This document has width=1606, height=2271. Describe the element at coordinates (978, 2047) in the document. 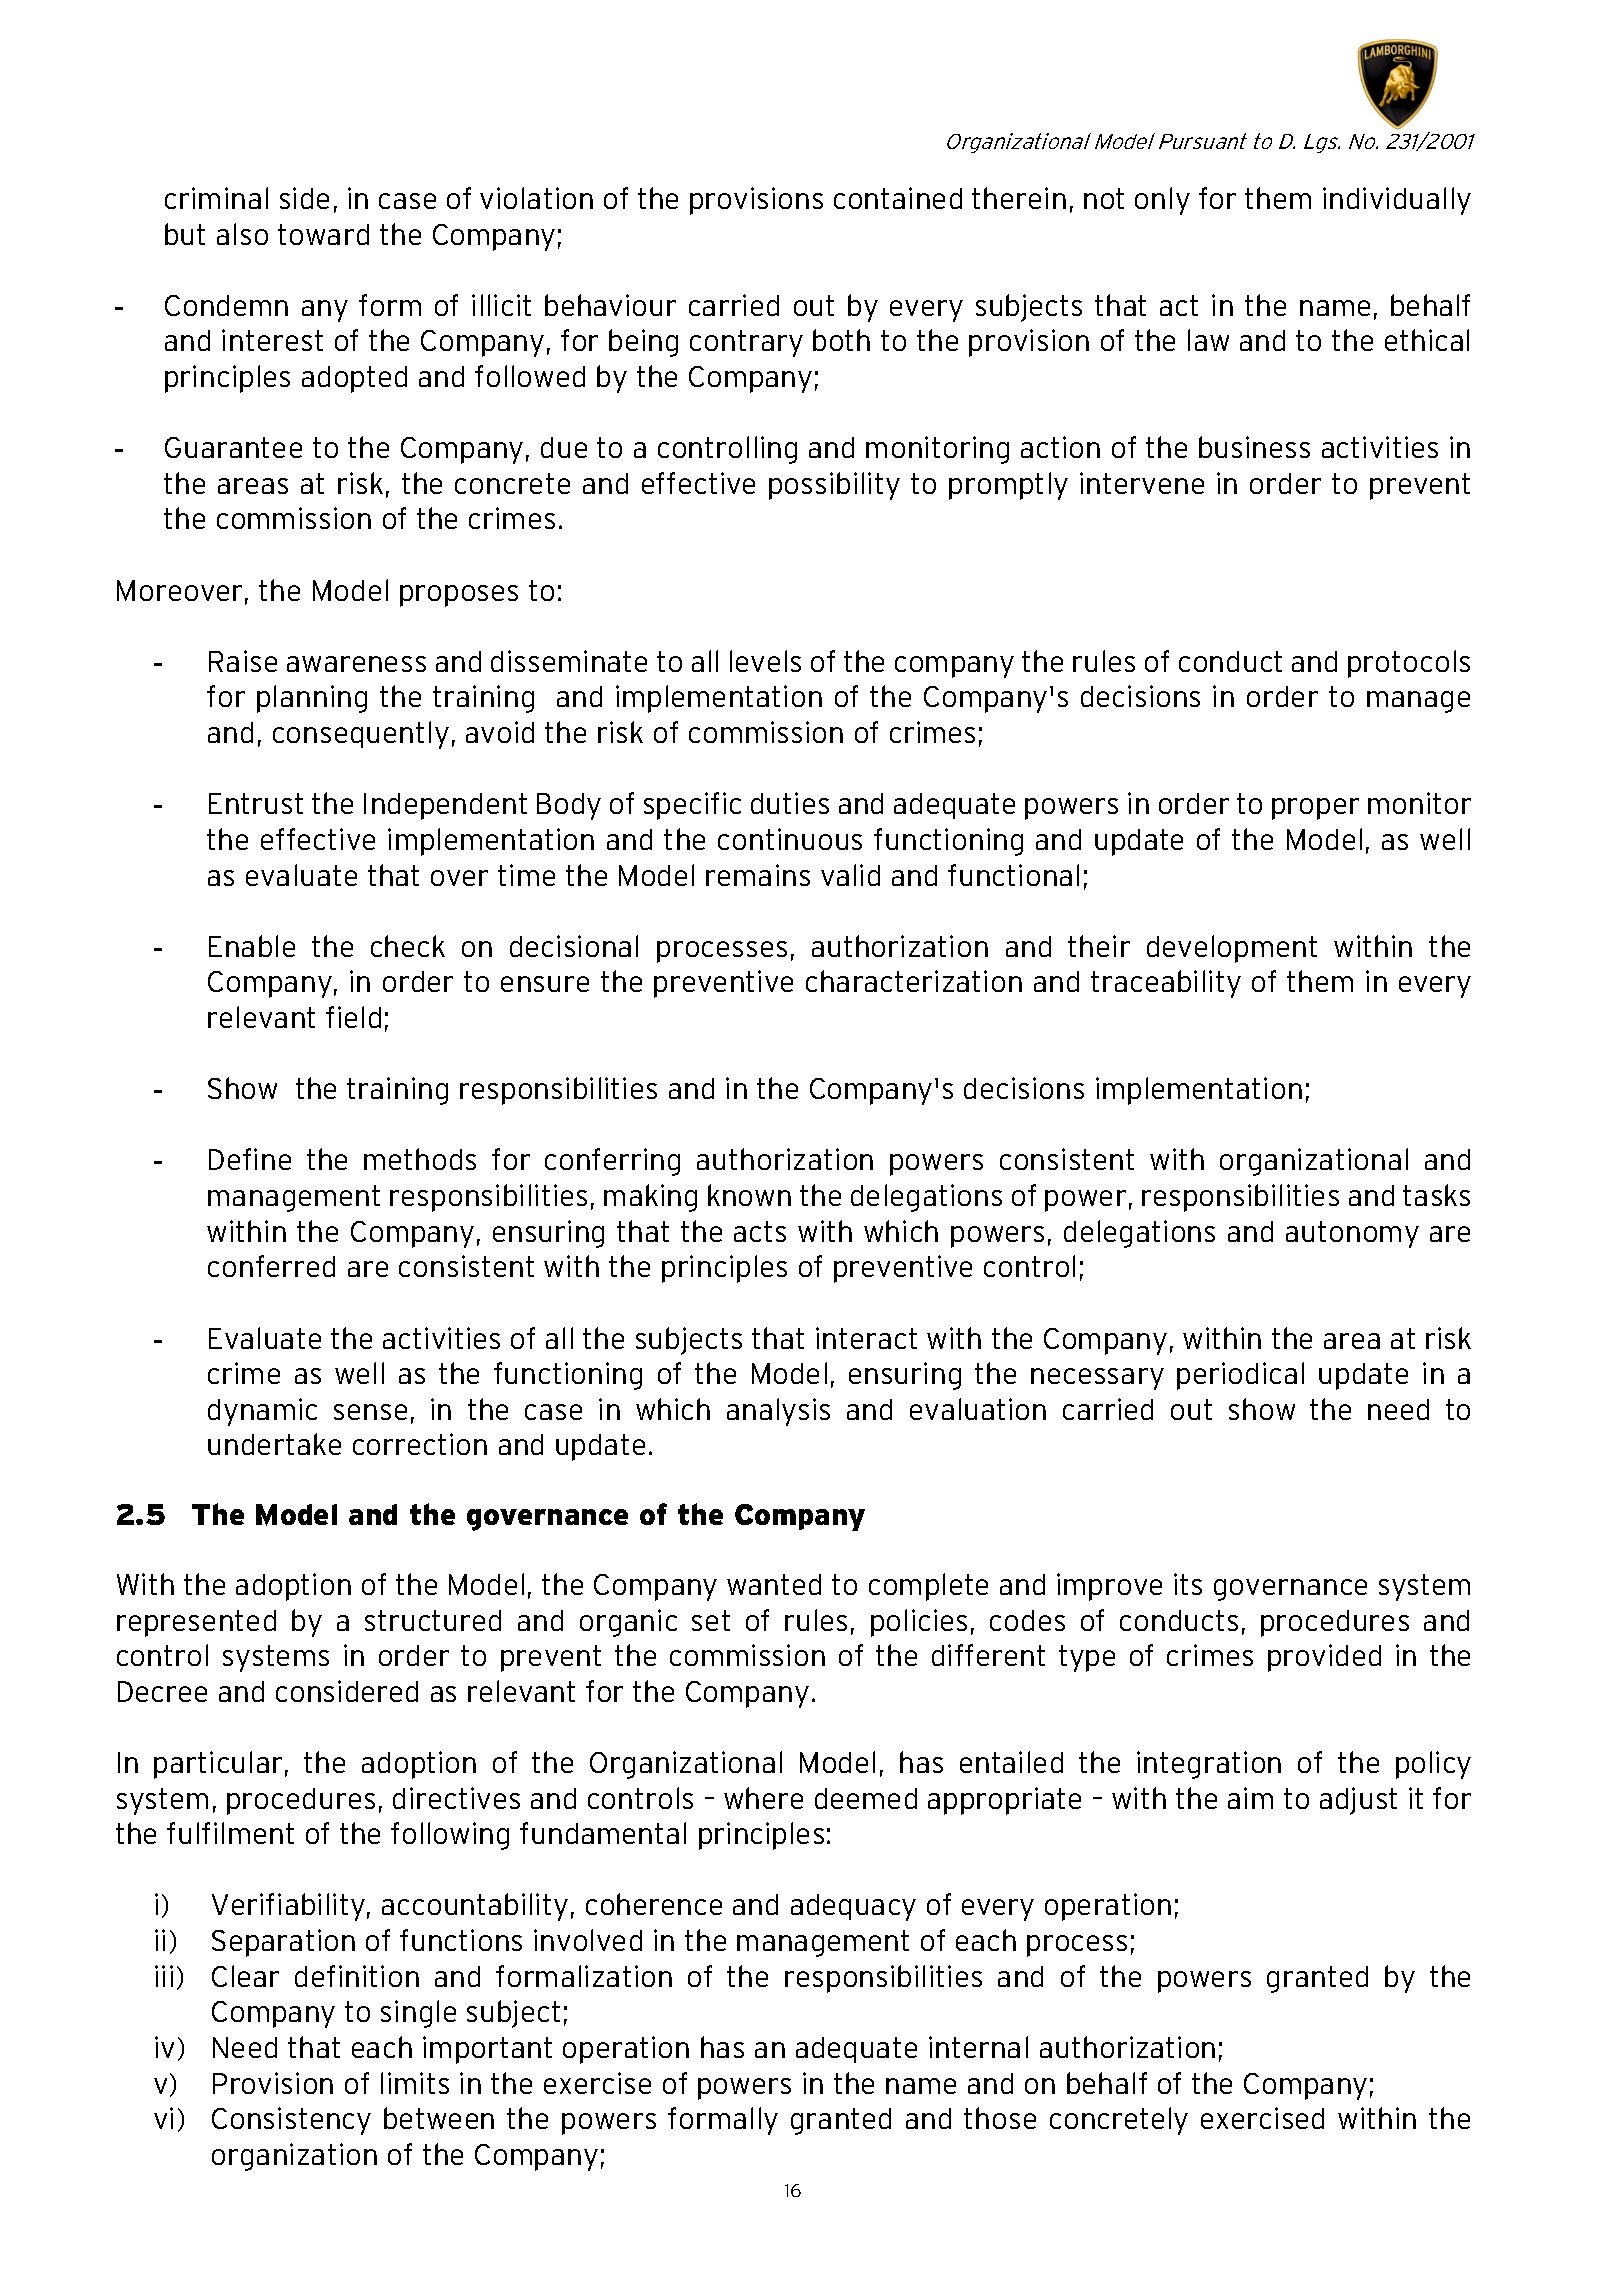

I see `internal` at that location.
